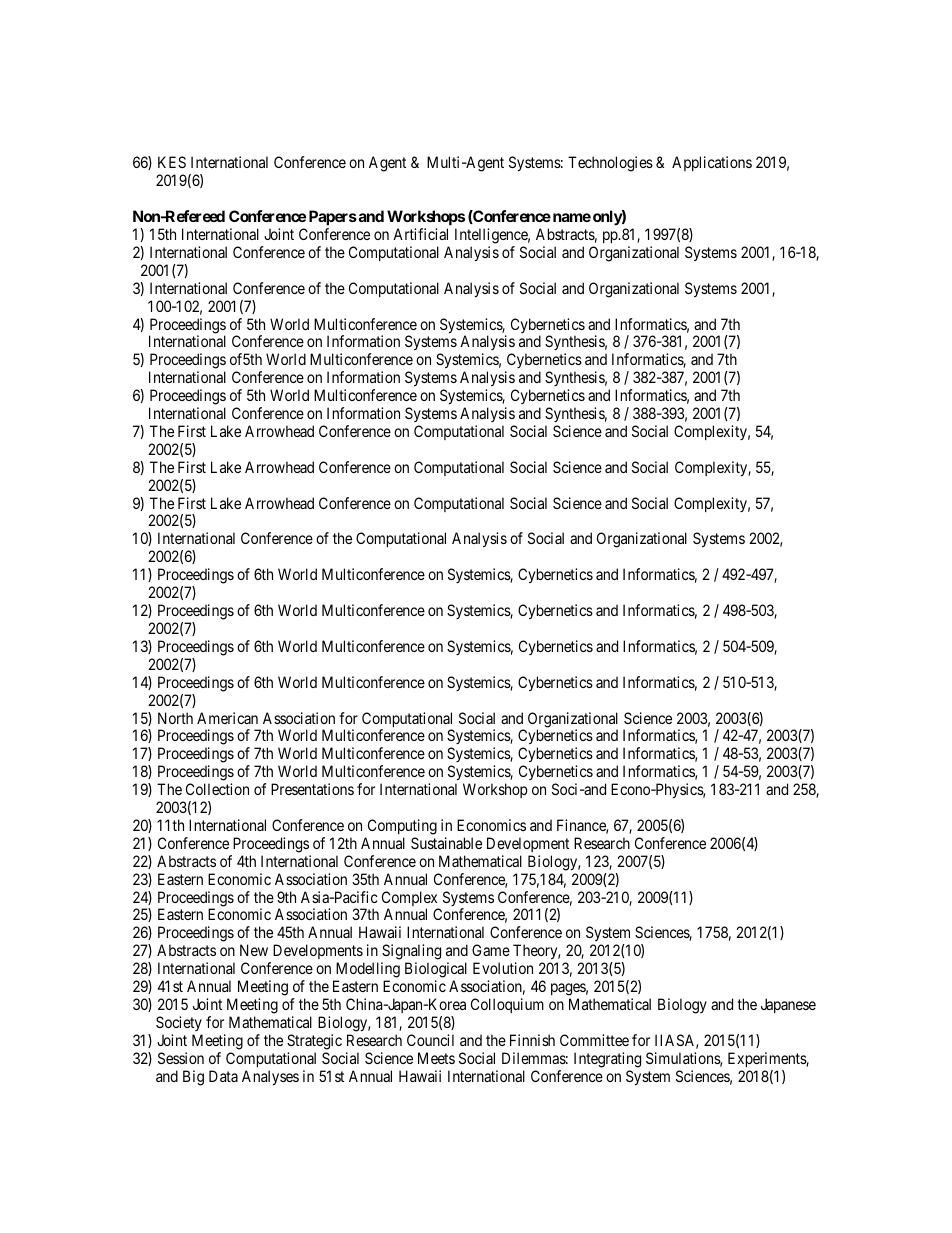 The height and width of the screenshot is (1233, 952). I want to click on Collection, so click(217, 789).
